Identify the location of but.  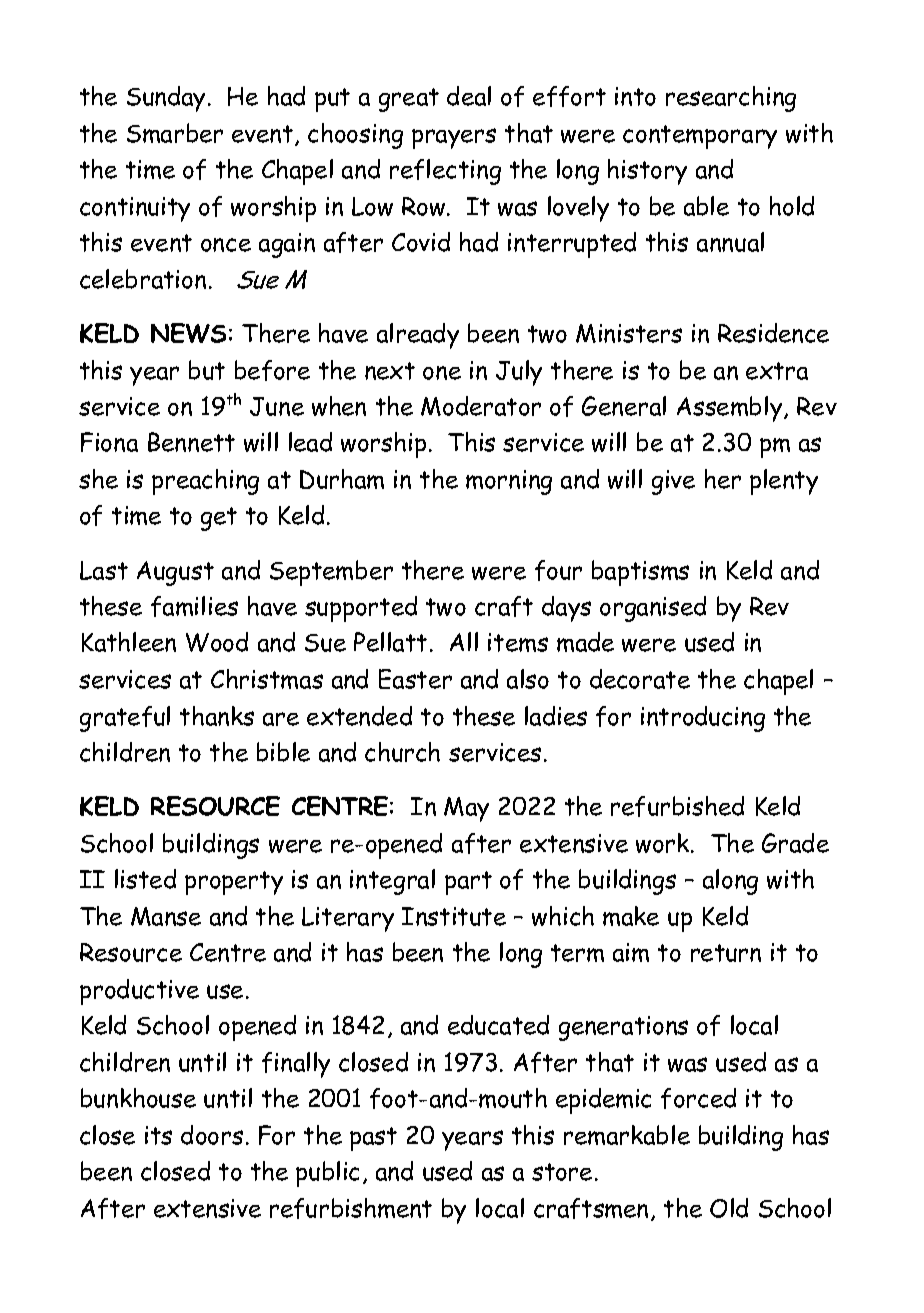
(207, 370).
